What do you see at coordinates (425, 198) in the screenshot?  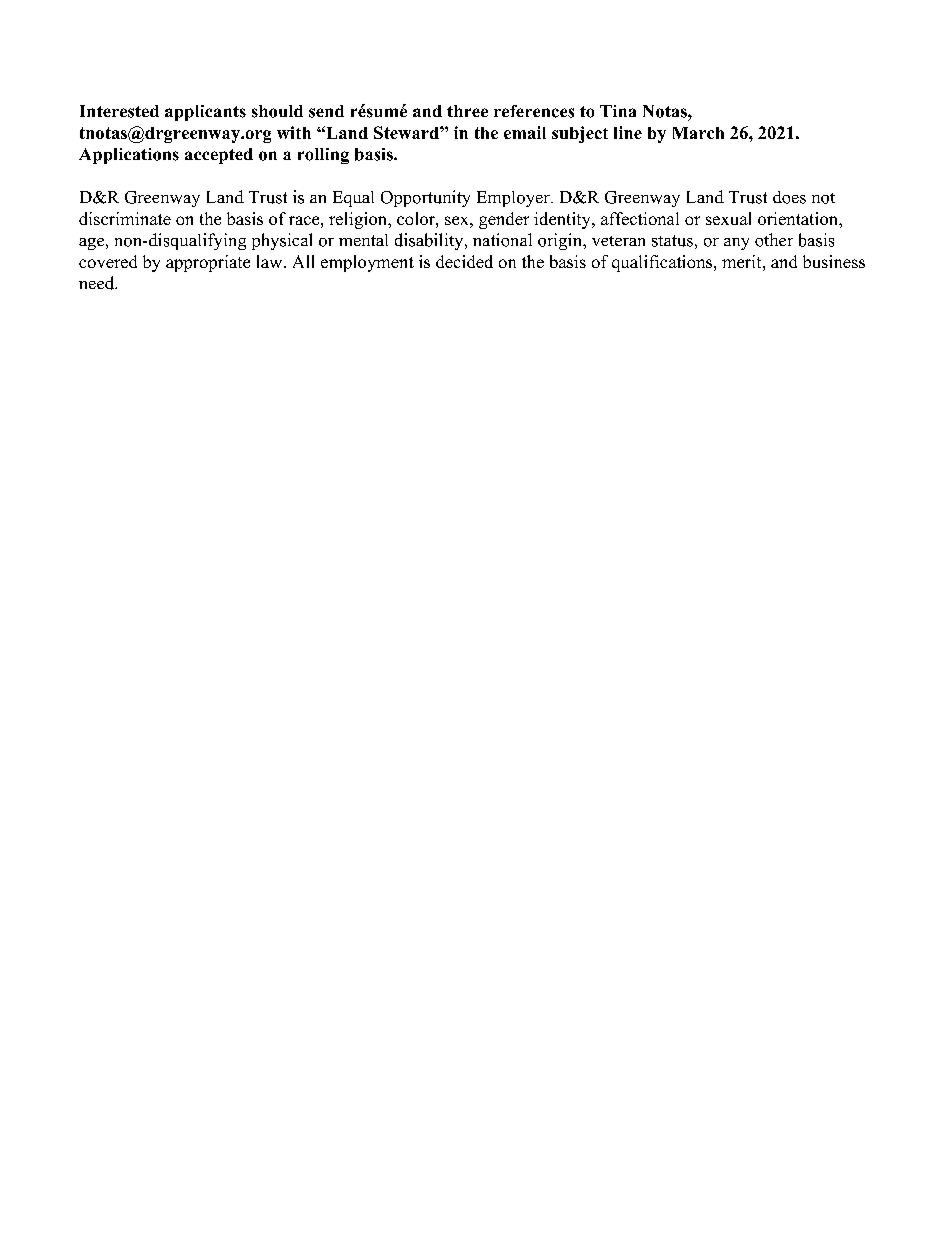 I see `Opportunity` at bounding box center [425, 198].
